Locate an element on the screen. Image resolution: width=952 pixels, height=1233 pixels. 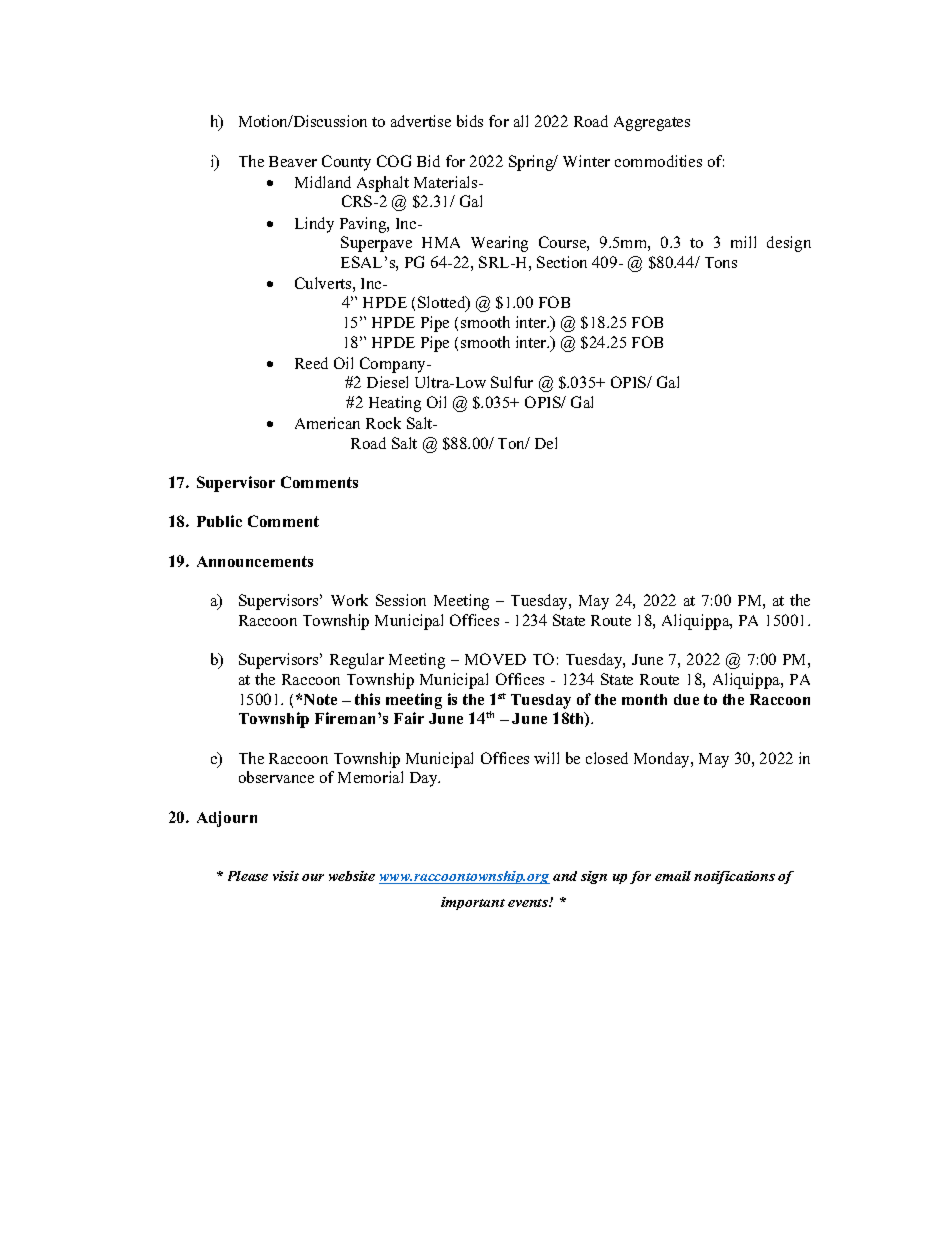
Beaver is located at coordinates (293, 161).
